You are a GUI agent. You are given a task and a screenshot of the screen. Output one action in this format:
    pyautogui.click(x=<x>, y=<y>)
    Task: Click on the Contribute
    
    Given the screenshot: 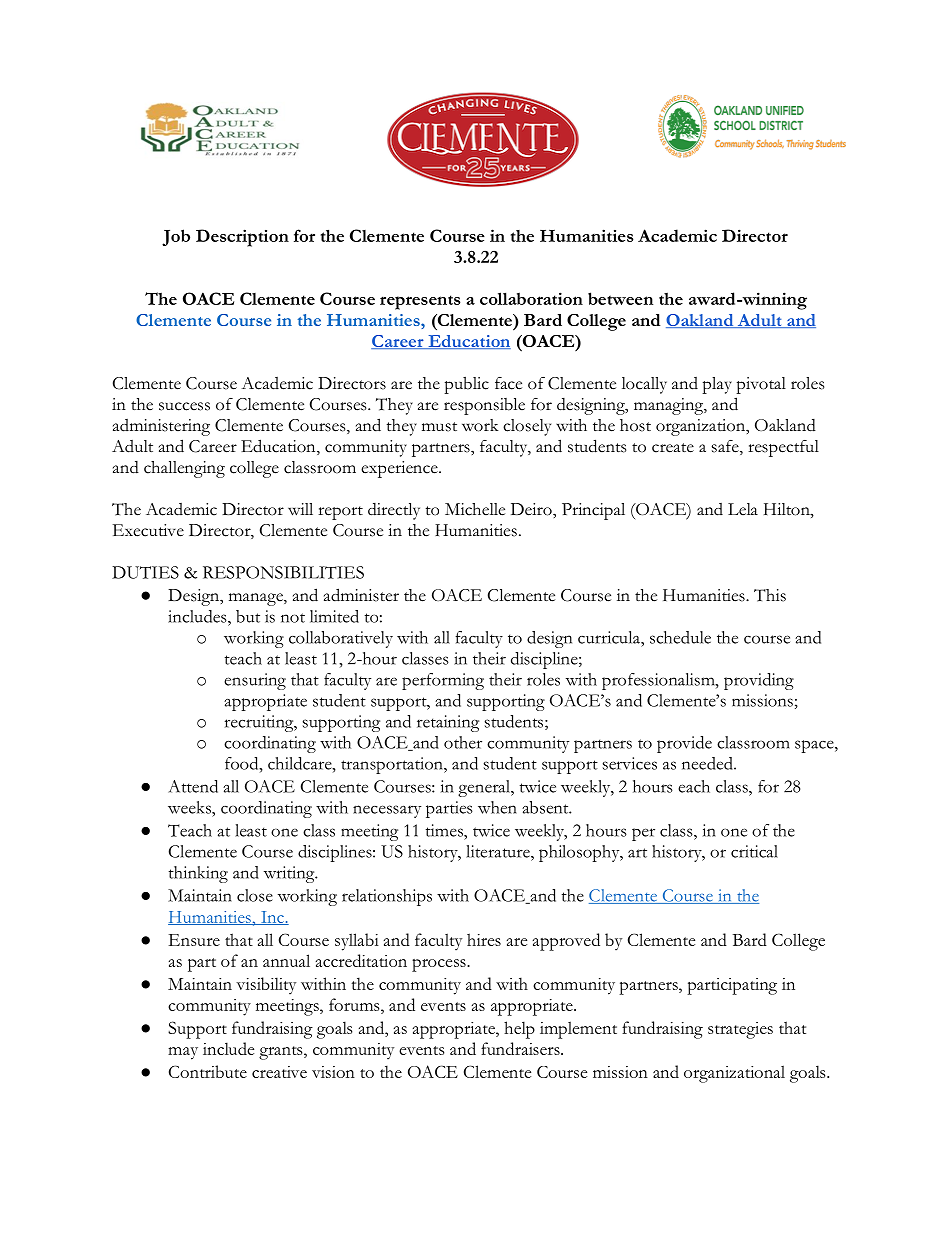 What is the action you would take?
    pyautogui.click(x=208, y=1071)
